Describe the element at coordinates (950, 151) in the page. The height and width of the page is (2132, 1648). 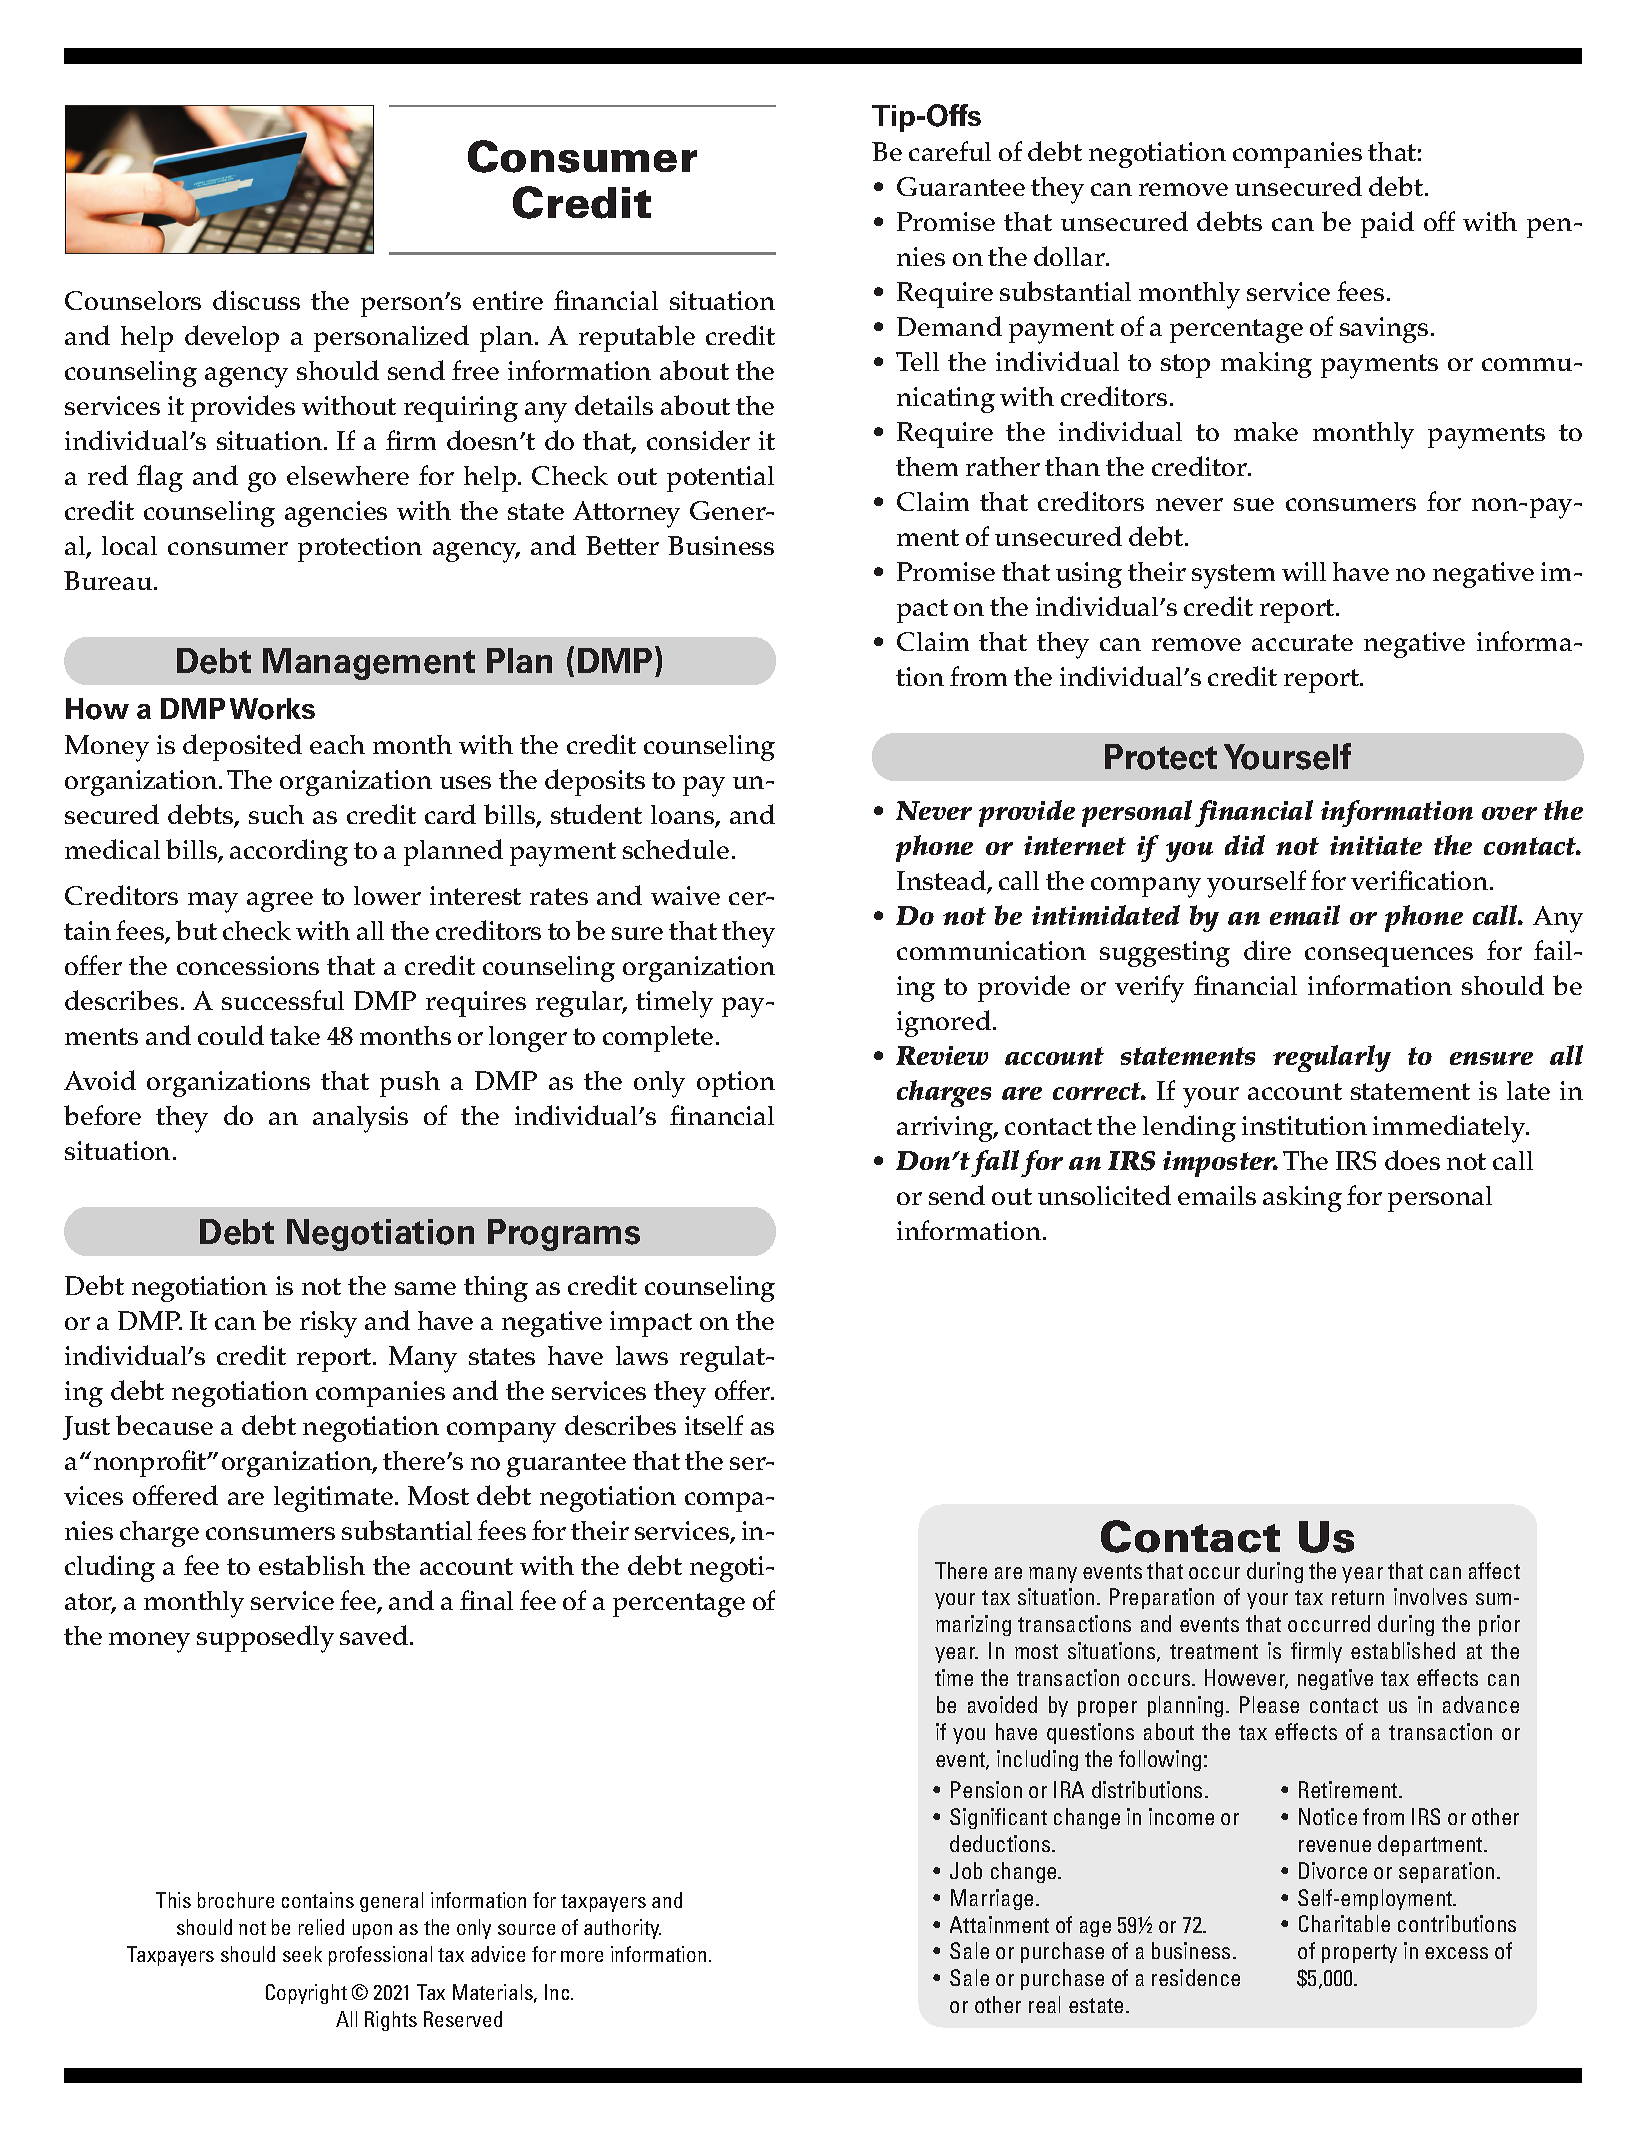
I see `careful` at that location.
